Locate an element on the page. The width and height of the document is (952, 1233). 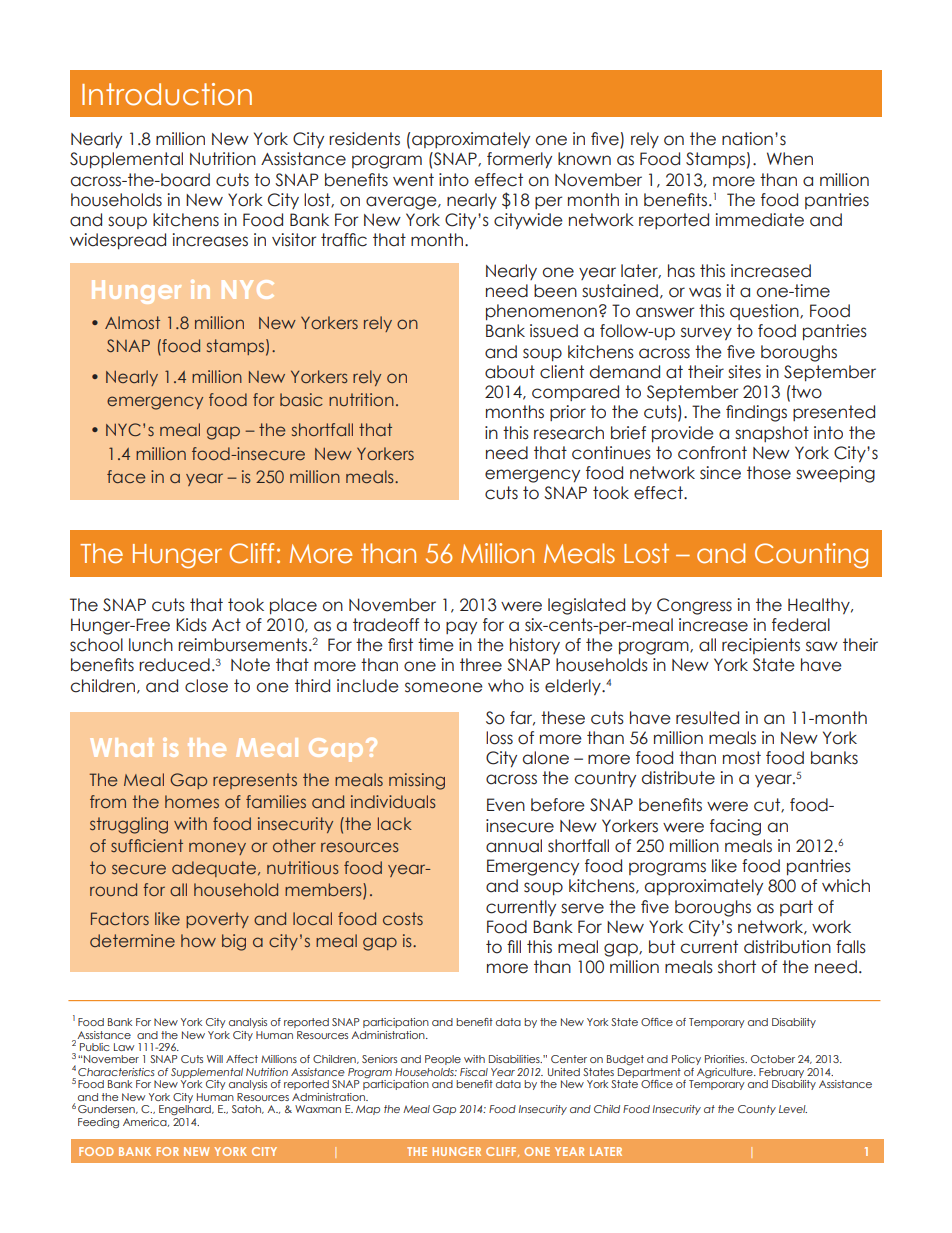
distribution is located at coordinates (787, 947).
